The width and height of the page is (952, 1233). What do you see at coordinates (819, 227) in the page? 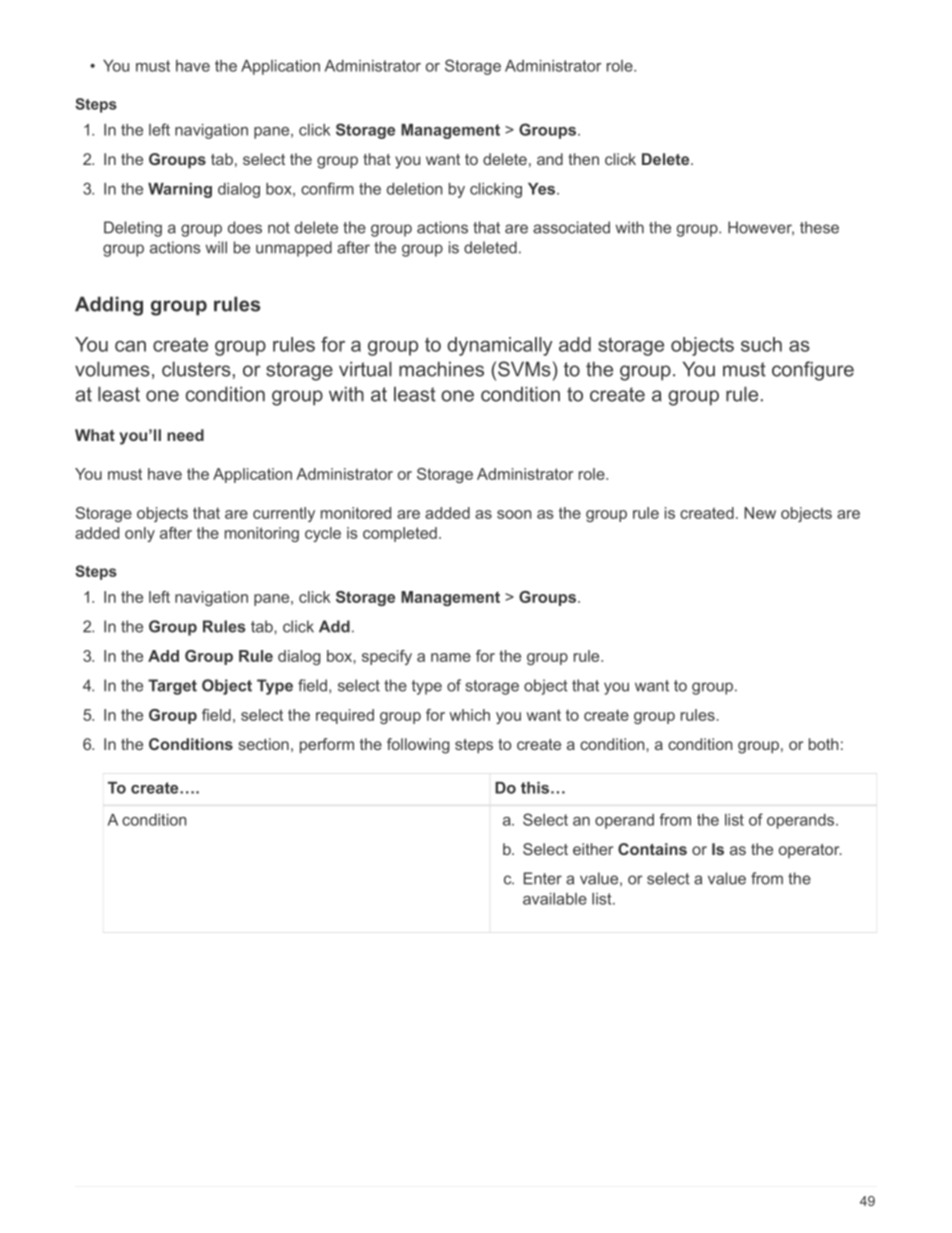
I see `these` at bounding box center [819, 227].
